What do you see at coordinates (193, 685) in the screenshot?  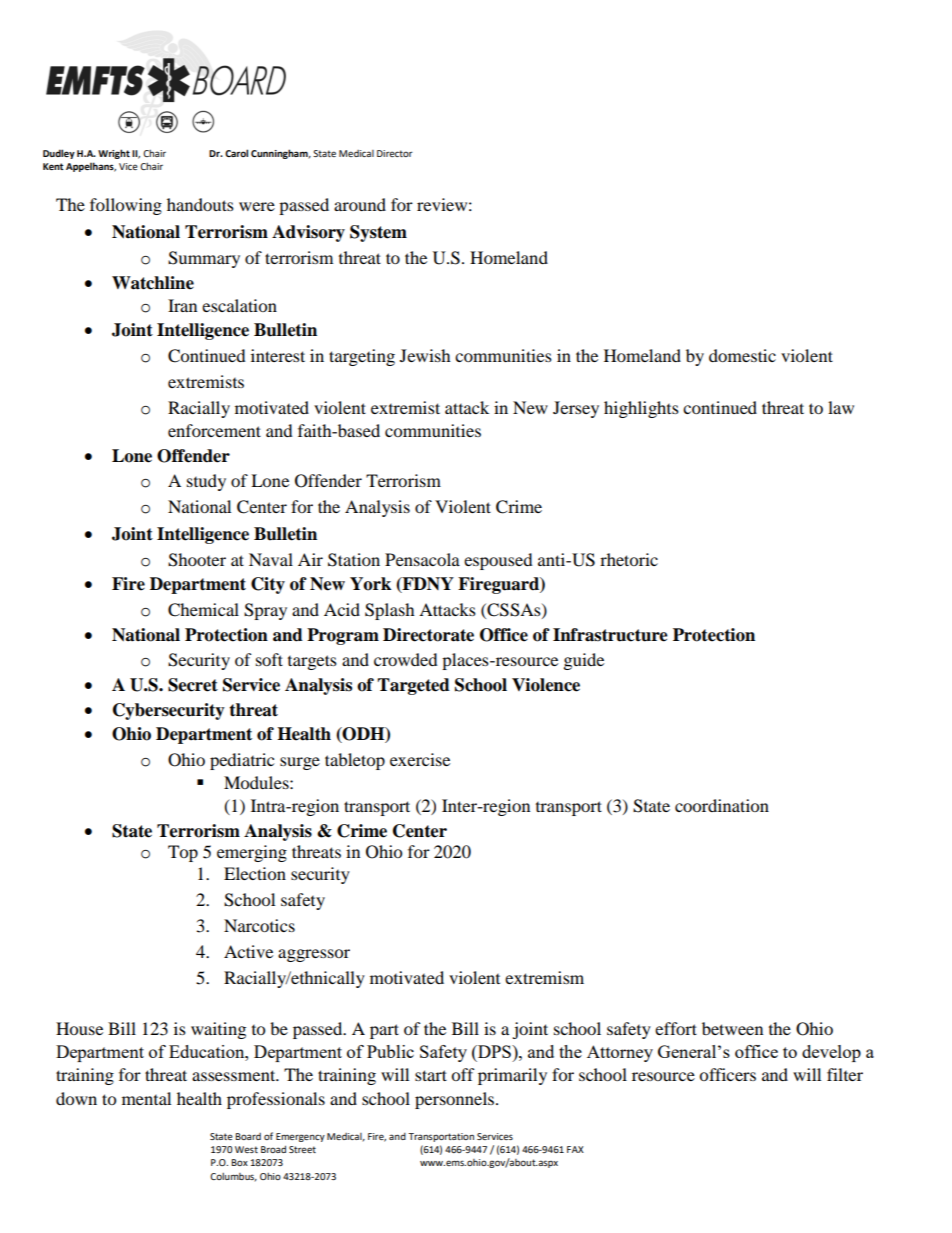 I see `Secret` at bounding box center [193, 685].
